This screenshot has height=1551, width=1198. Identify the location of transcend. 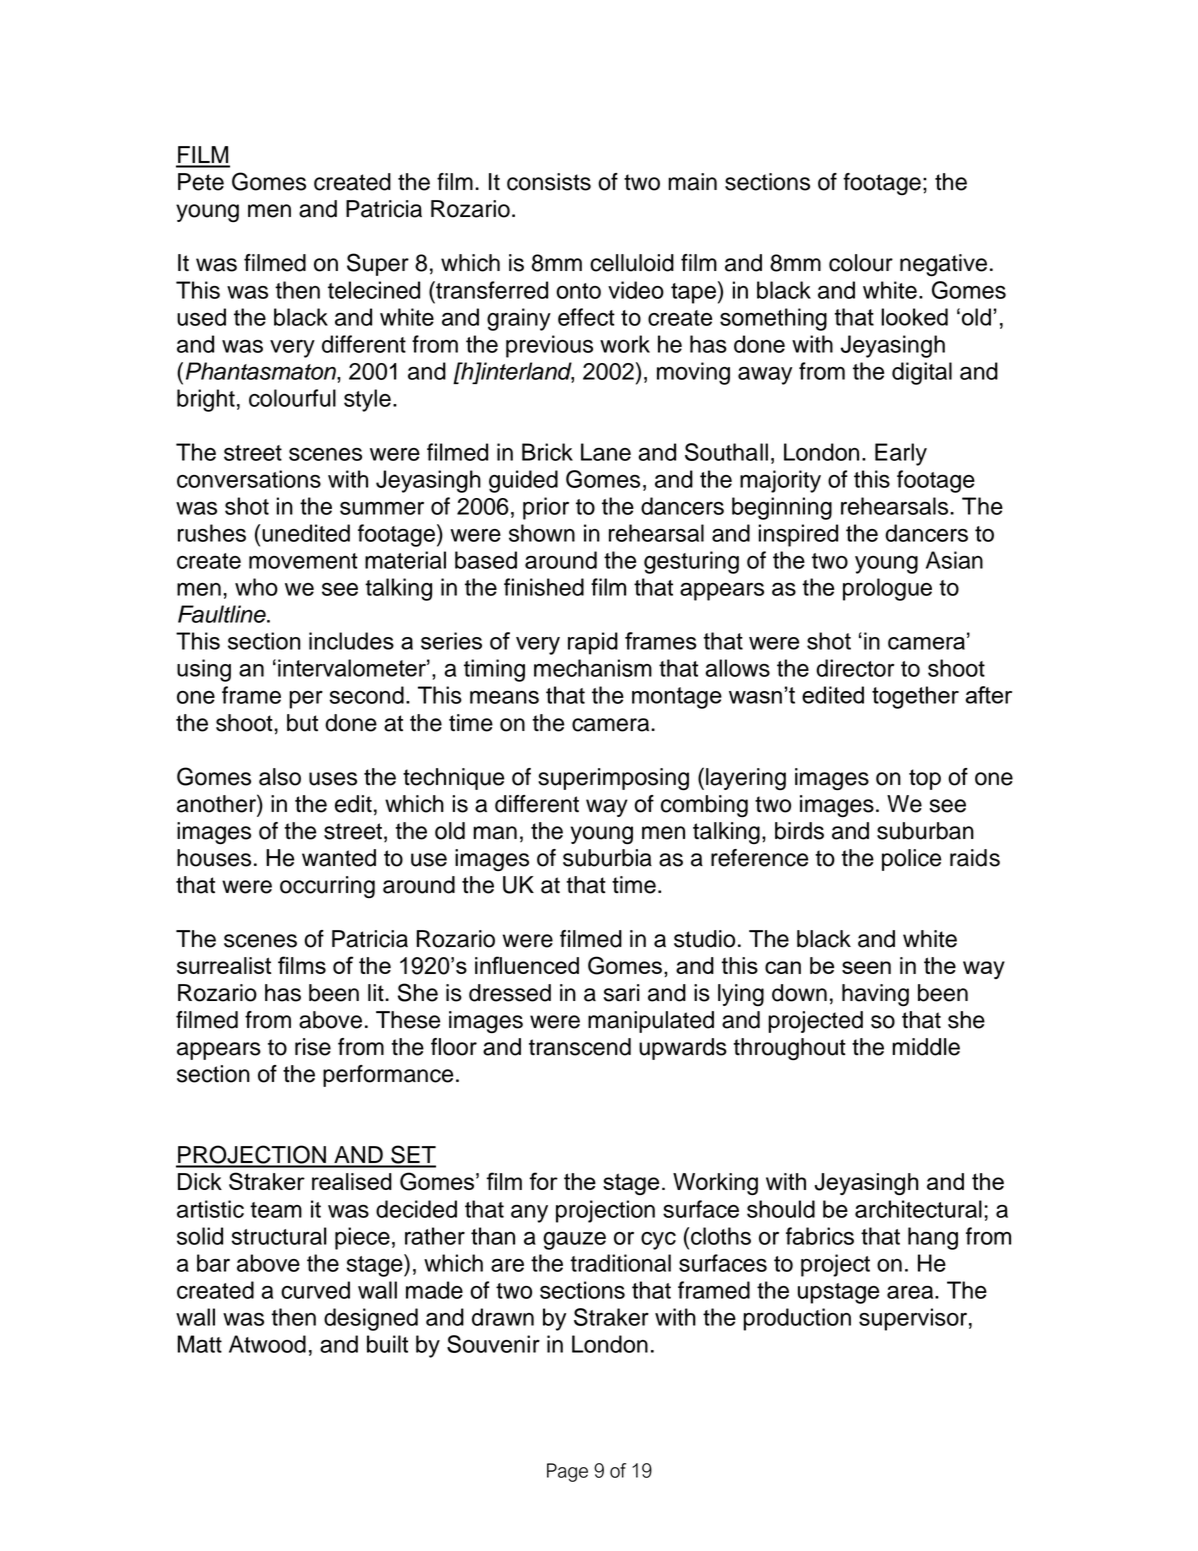
(580, 1047).
